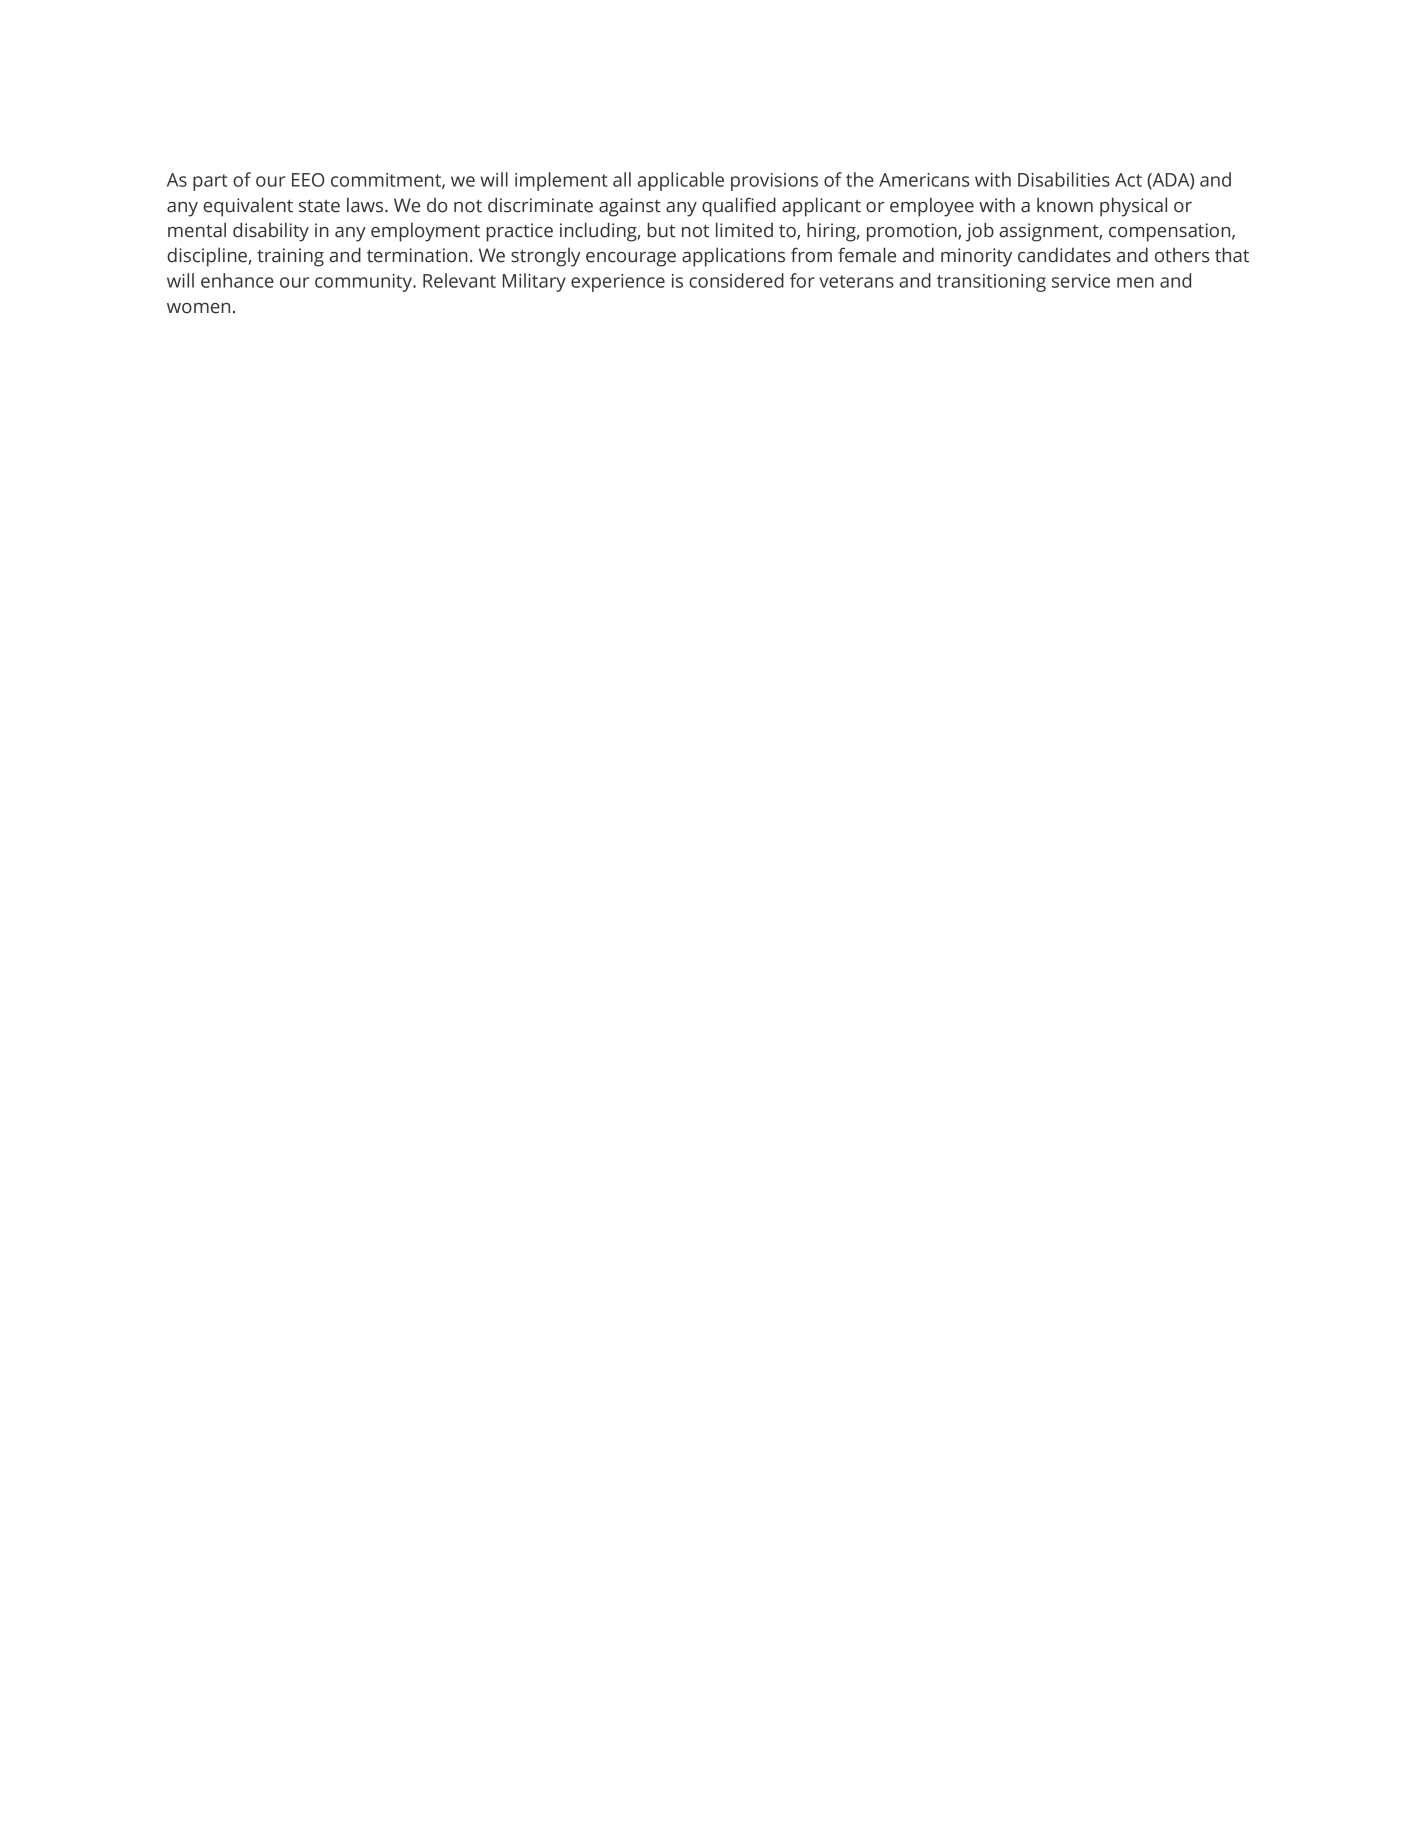  Describe the element at coordinates (736, 280) in the screenshot. I see `considered` at that location.
